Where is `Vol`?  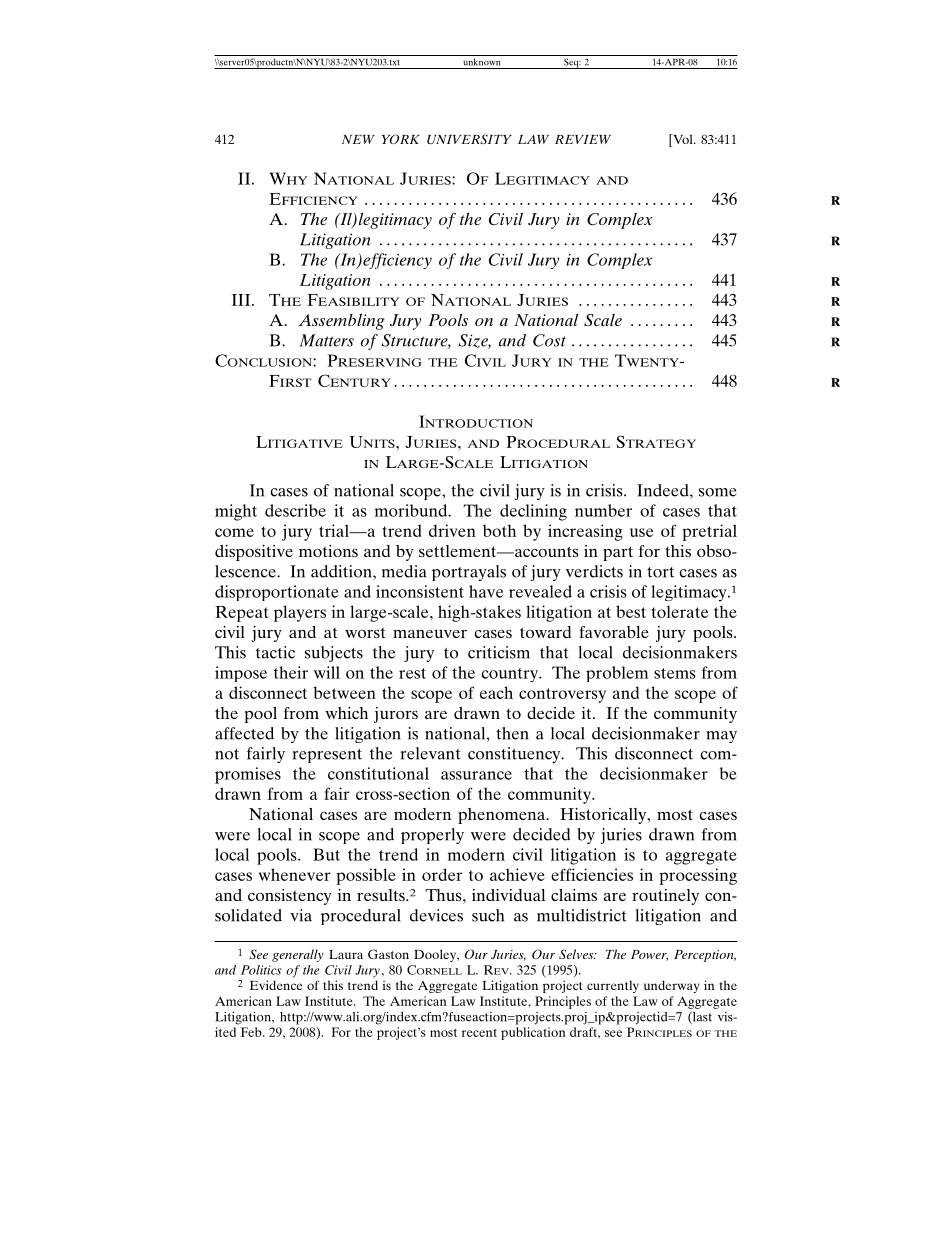
Vol is located at coordinates (683, 140).
